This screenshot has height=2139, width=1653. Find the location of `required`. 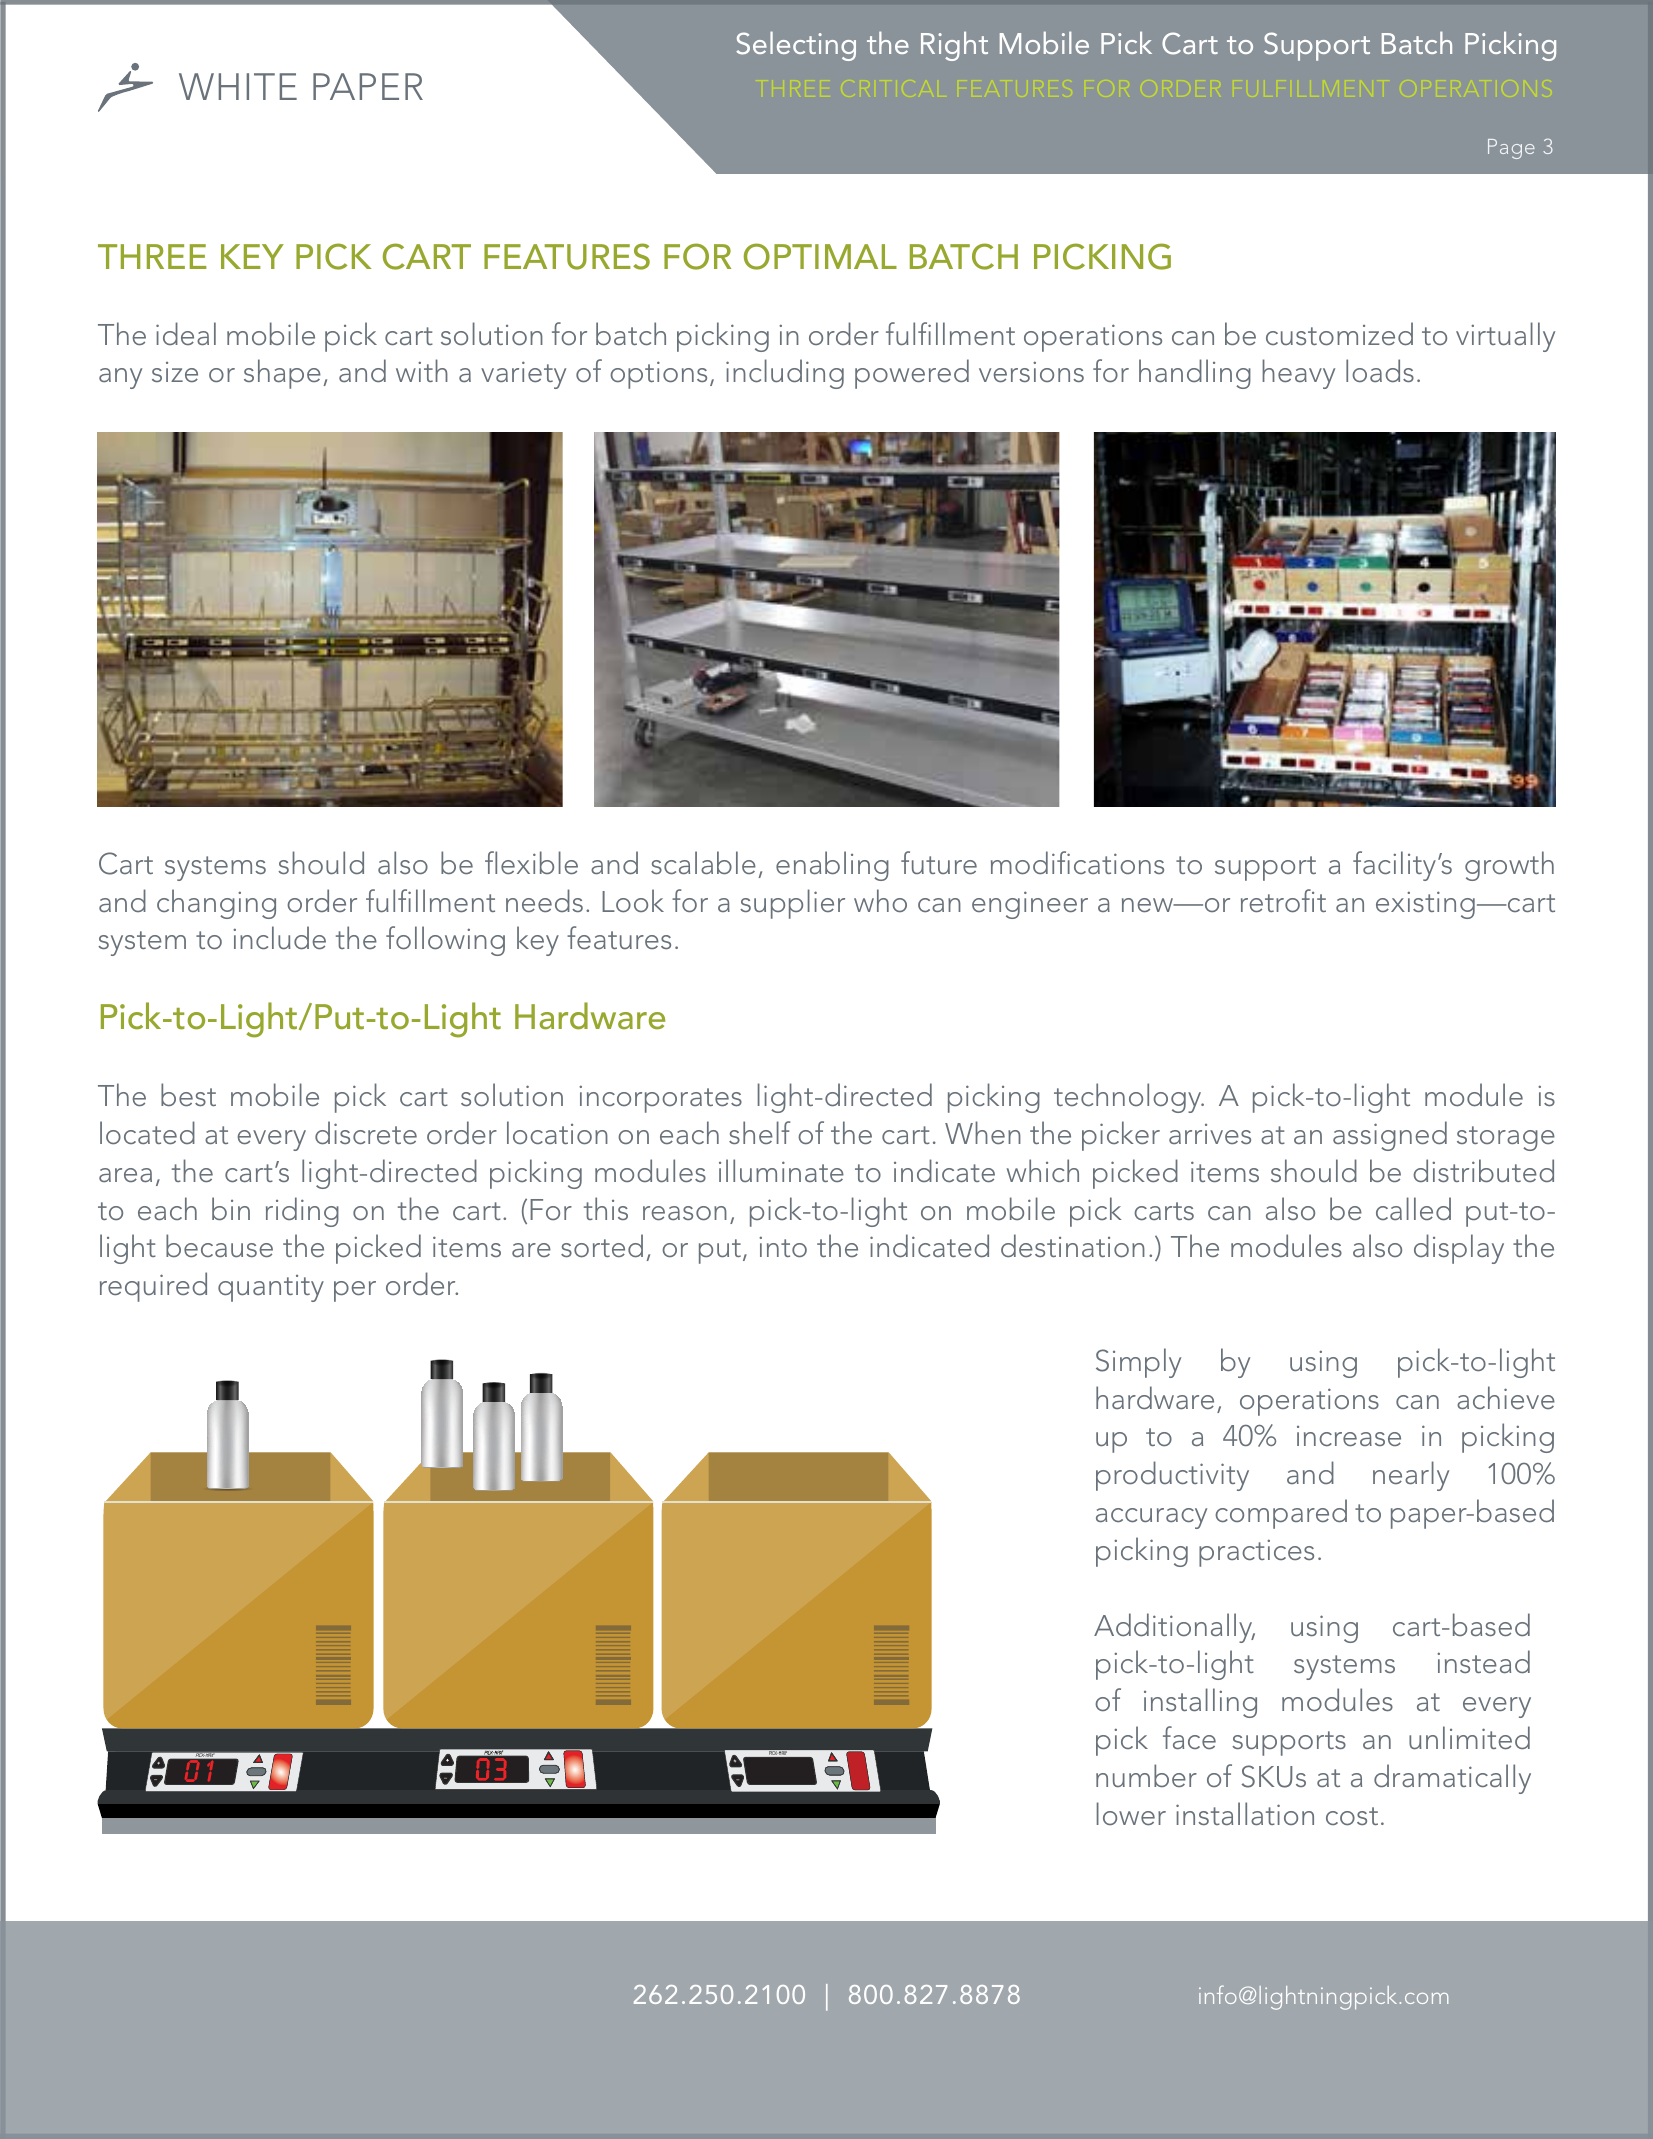

required is located at coordinates (153, 1287).
